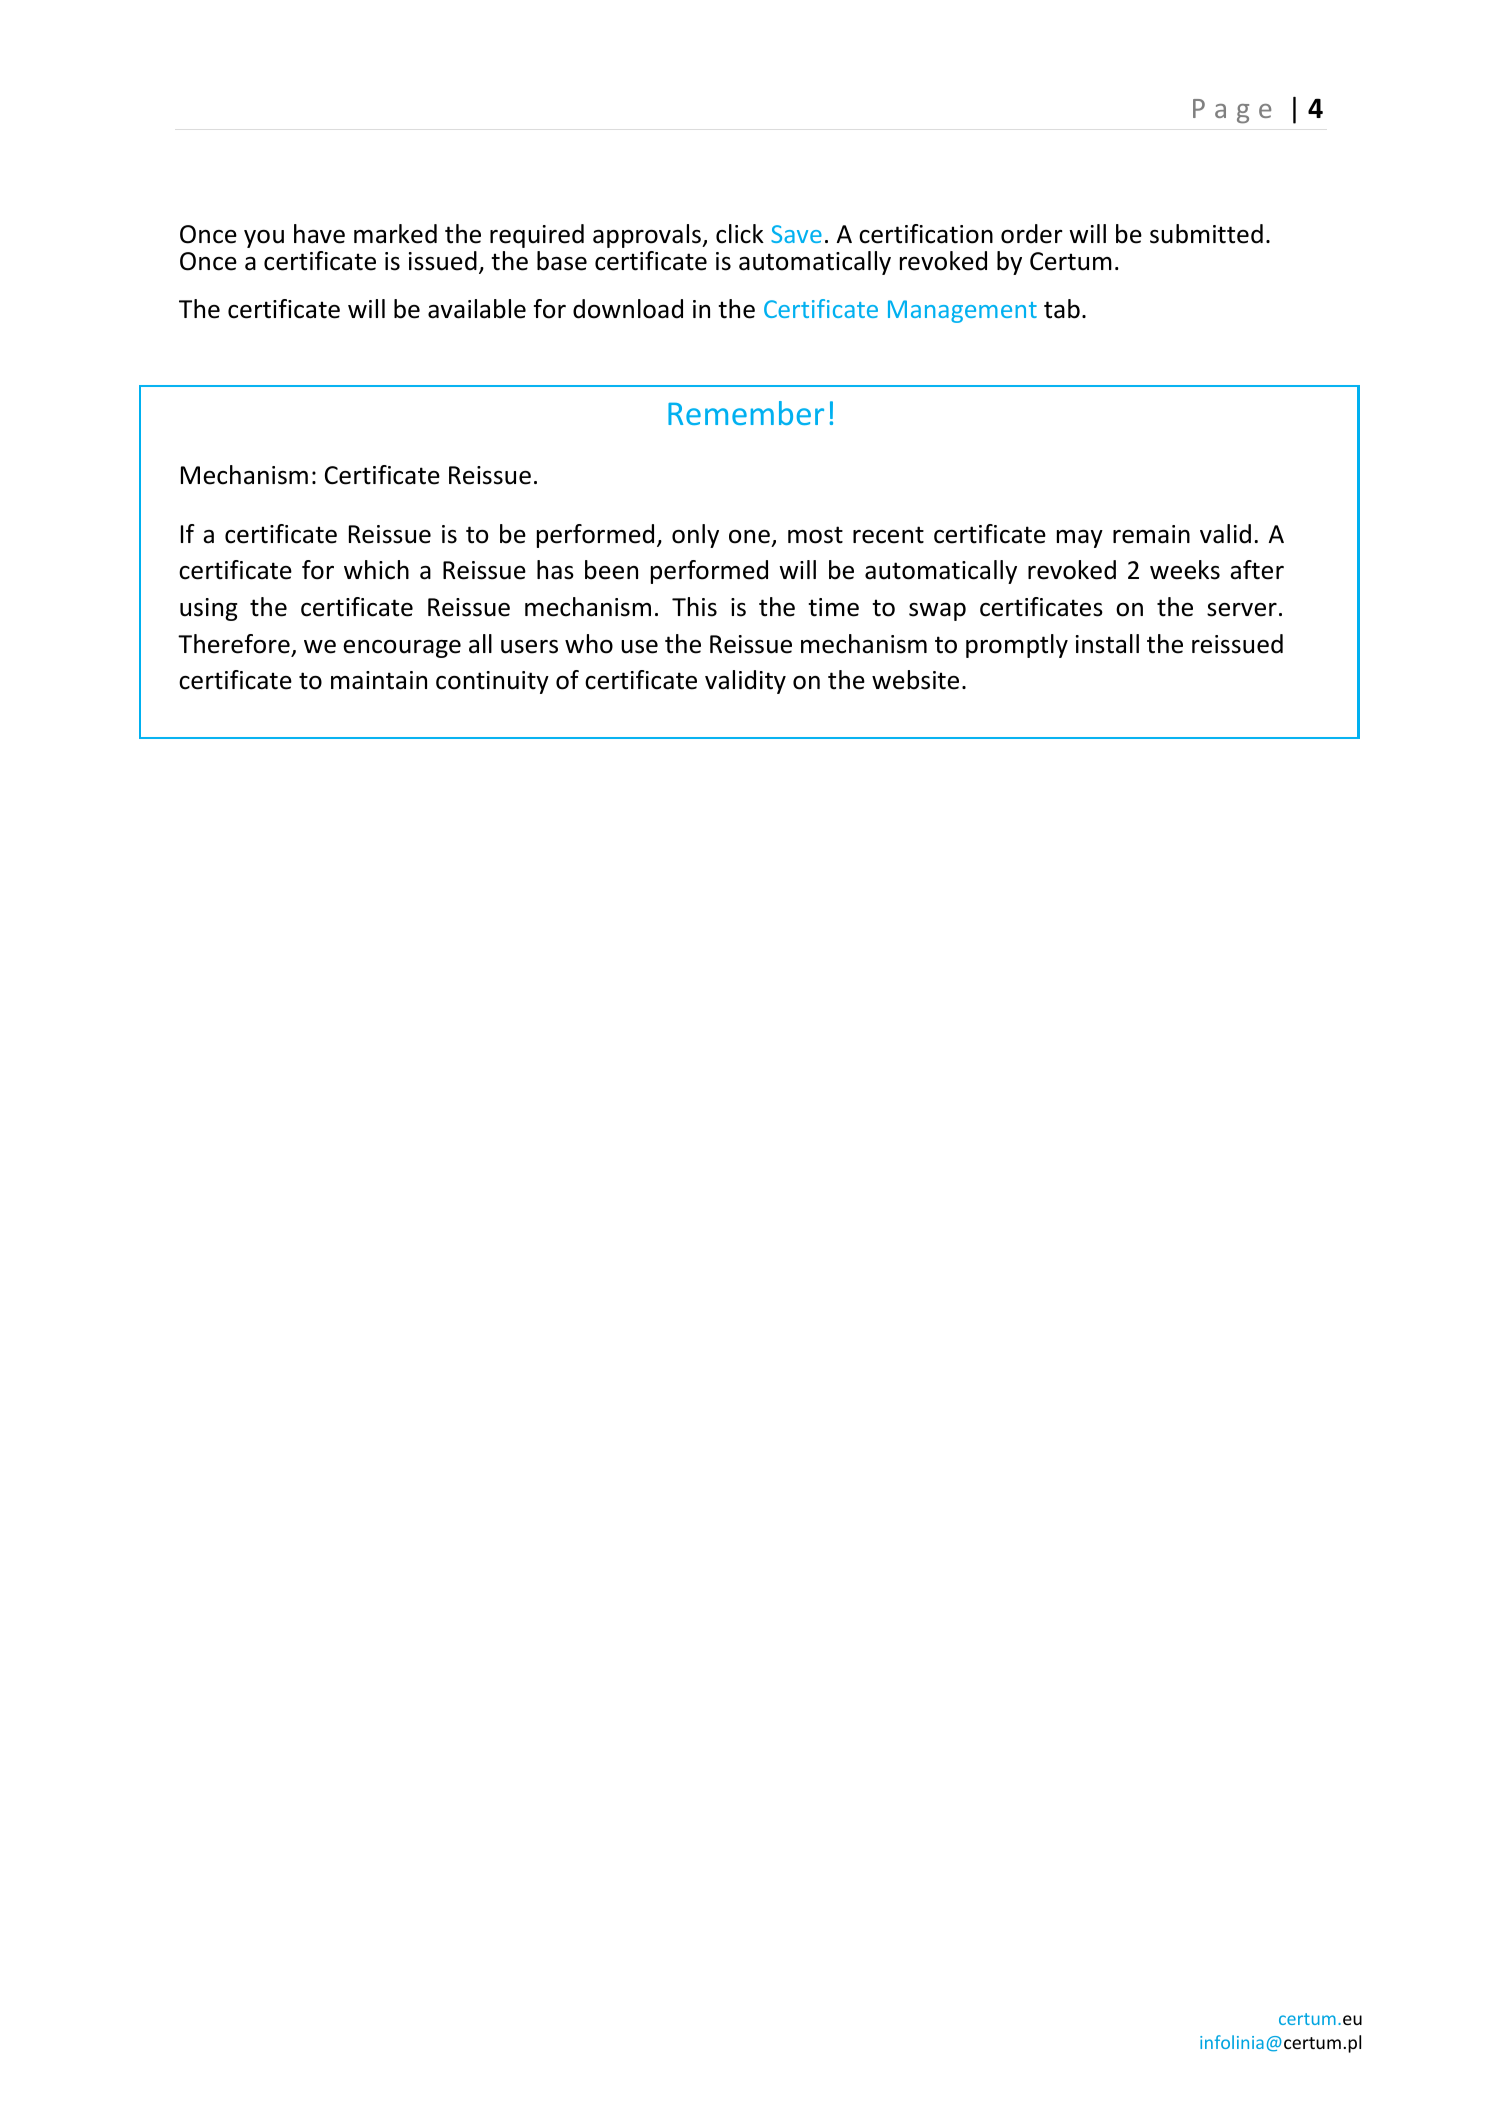 This page has width=1502, height=2124. I want to click on click, so click(740, 234).
